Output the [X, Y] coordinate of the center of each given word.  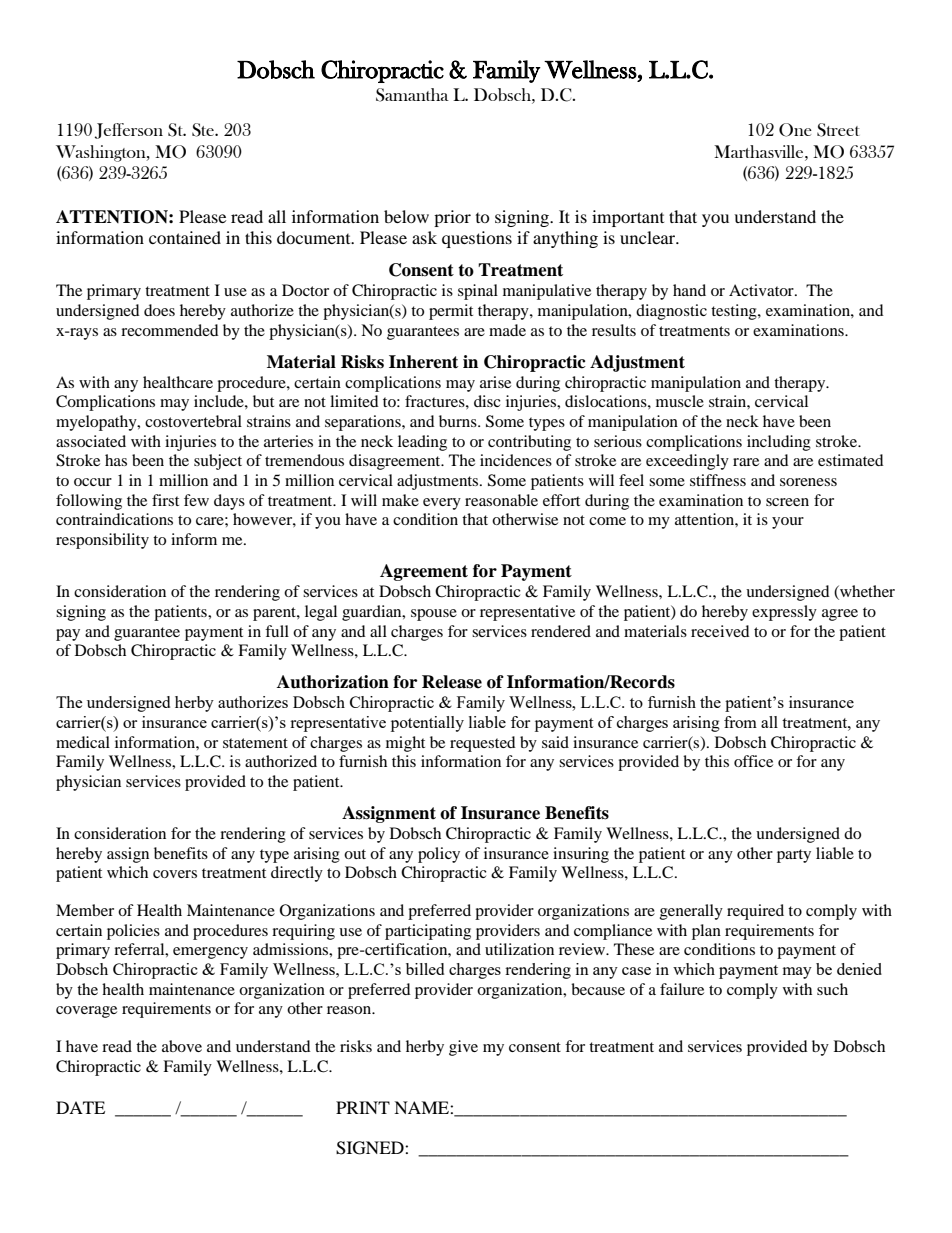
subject [218, 462]
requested [483, 744]
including [779, 443]
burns [459, 421]
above [182, 1046]
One [795, 130]
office [753, 761]
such [832, 989]
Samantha [412, 95]
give [463, 1048]
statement [255, 743]
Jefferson [129, 131]
